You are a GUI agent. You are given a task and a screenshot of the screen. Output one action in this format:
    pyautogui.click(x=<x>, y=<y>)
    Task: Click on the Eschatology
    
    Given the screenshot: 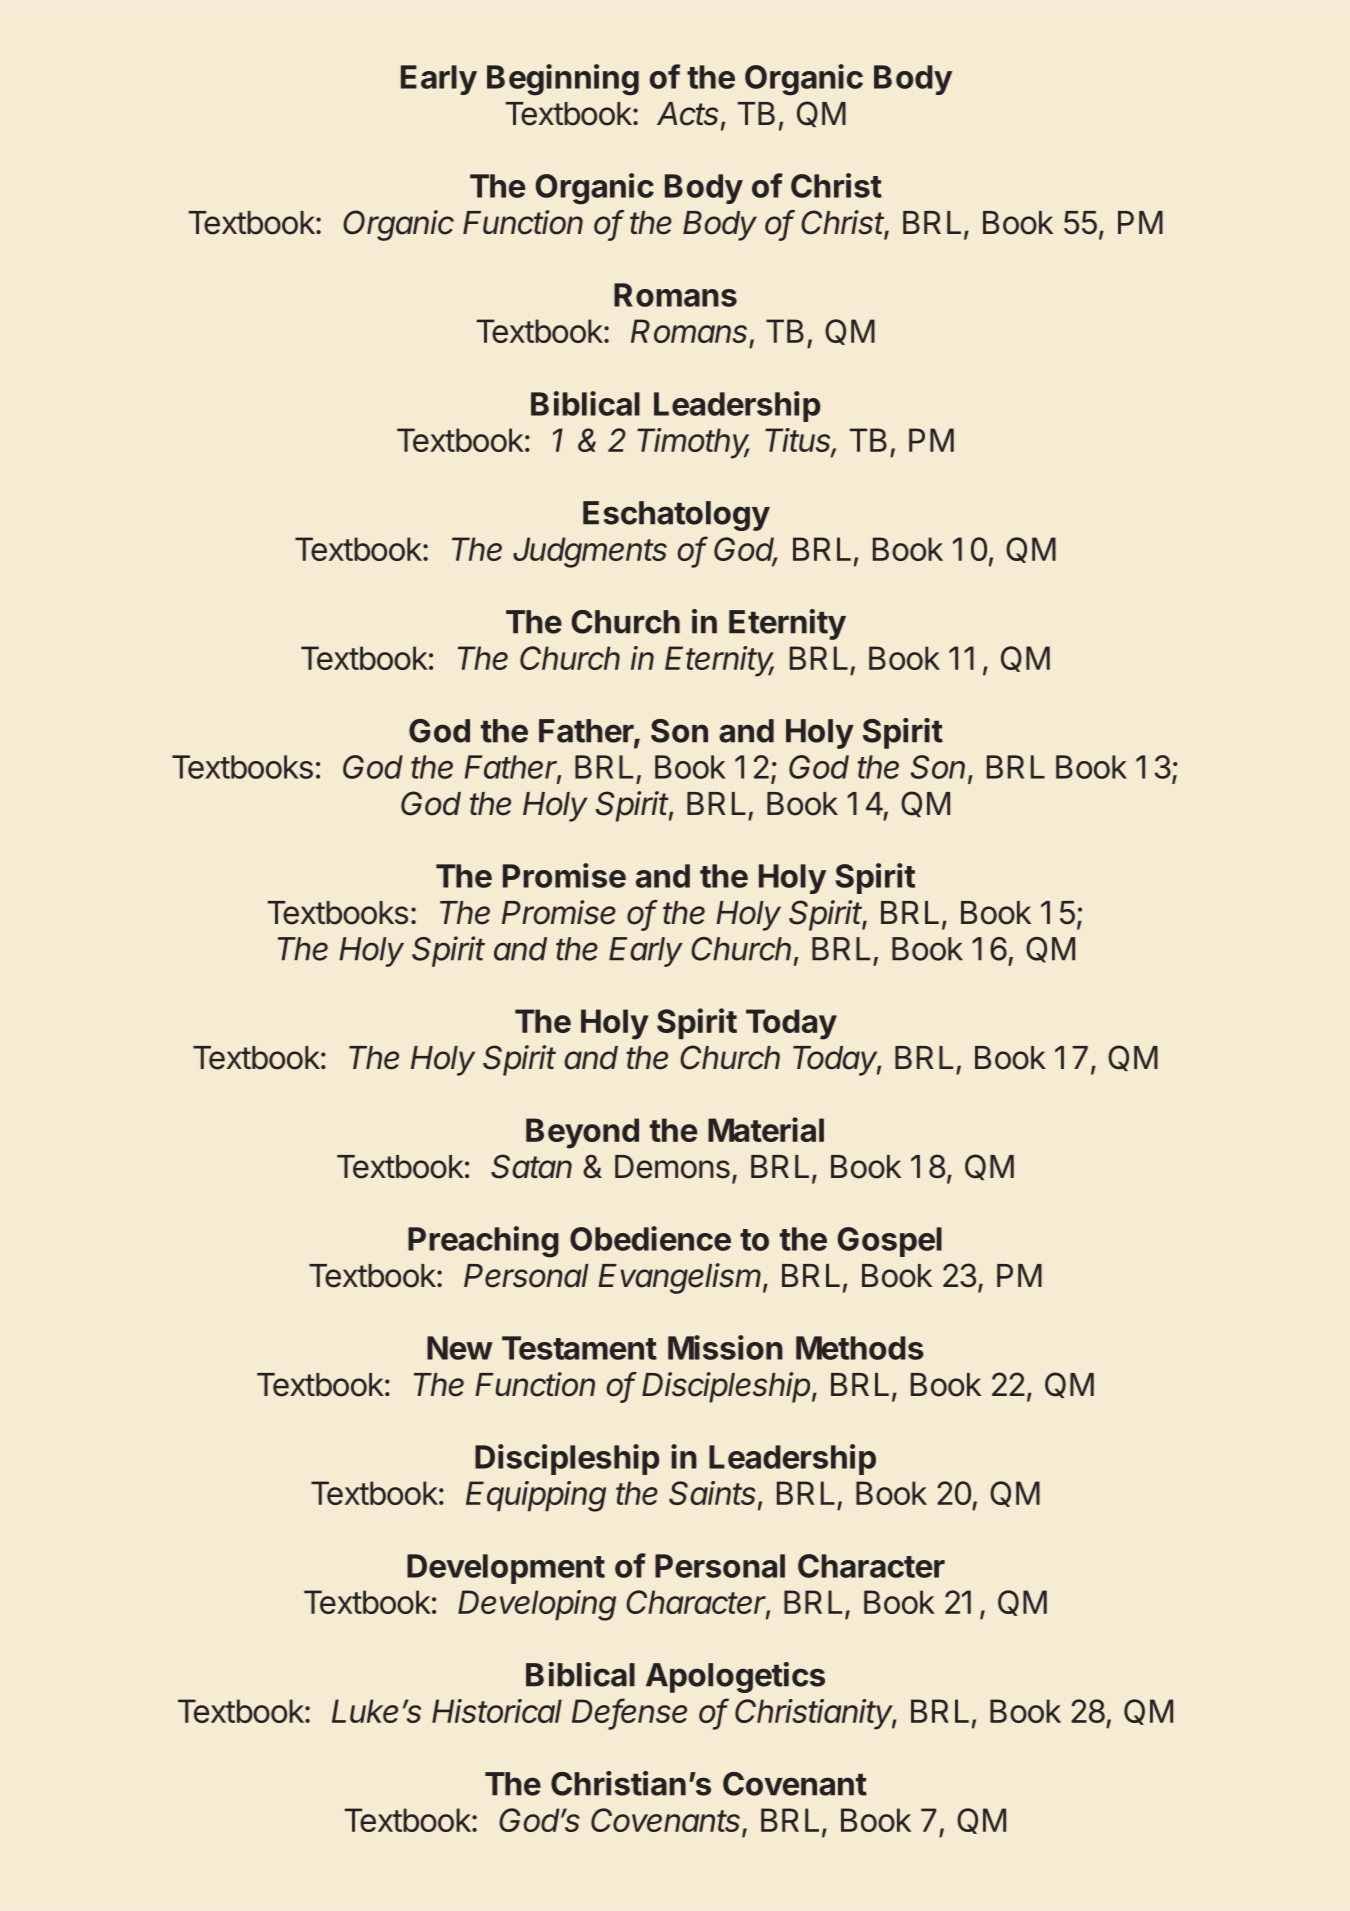 What is the action you would take?
    pyautogui.click(x=676, y=516)
